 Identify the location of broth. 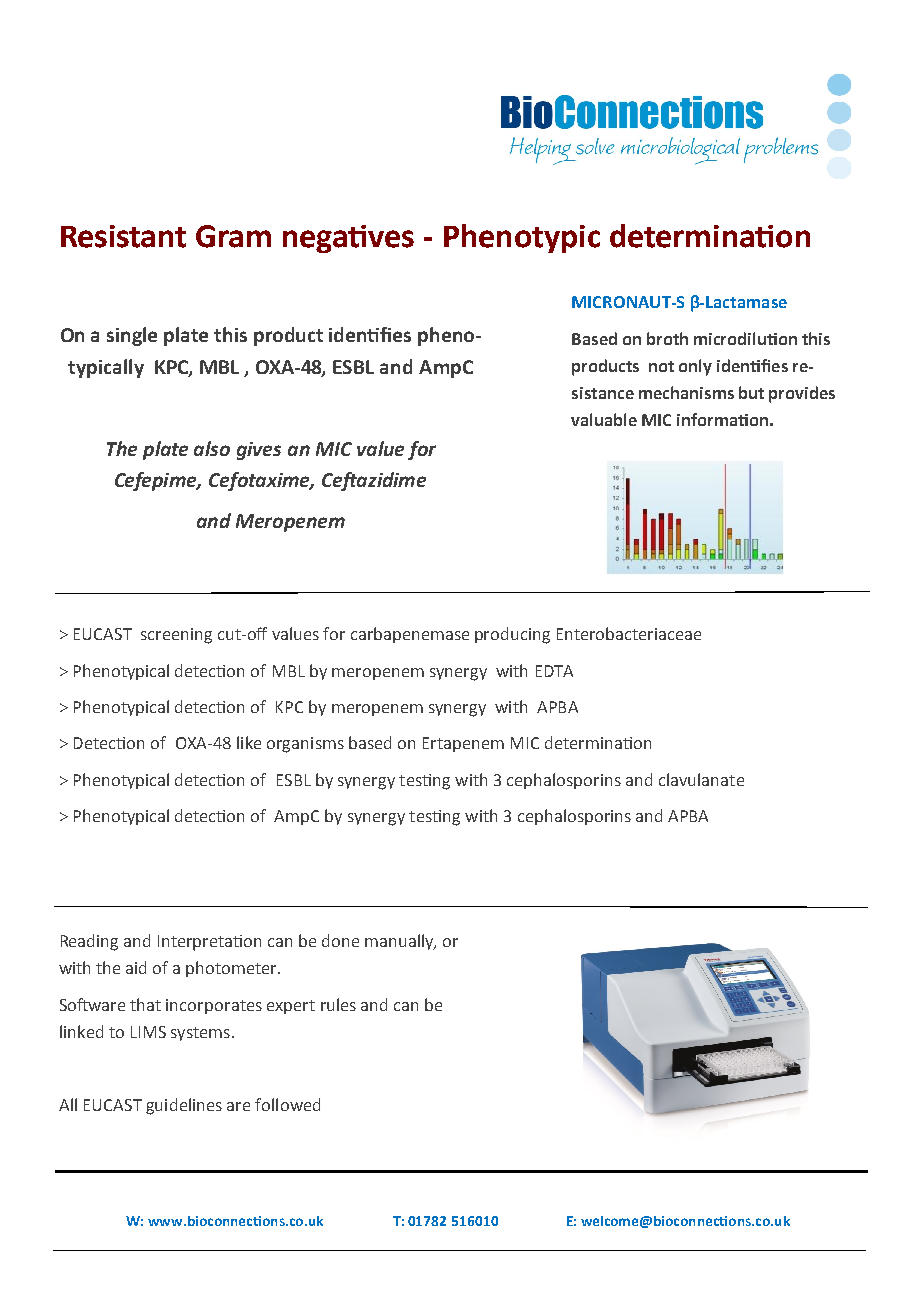
(667, 338).
